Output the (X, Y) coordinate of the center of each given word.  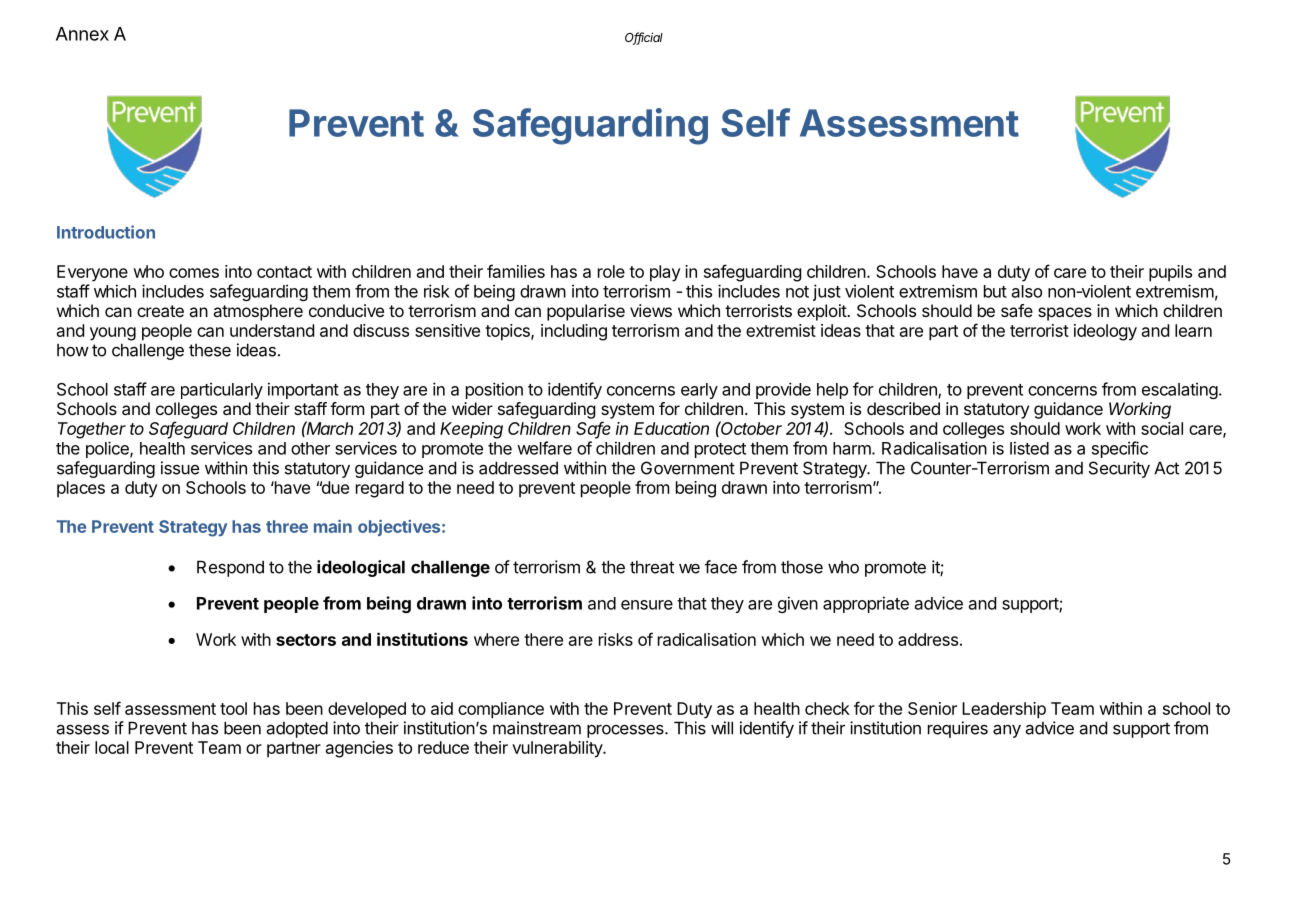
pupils (1170, 273)
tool (233, 708)
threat (652, 567)
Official (644, 38)
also (1027, 291)
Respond (230, 568)
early (699, 391)
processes (626, 731)
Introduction (106, 232)
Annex (82, 34)
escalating (1180, 390)
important (303, 390)
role (611, 271)
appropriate (866, 604)
